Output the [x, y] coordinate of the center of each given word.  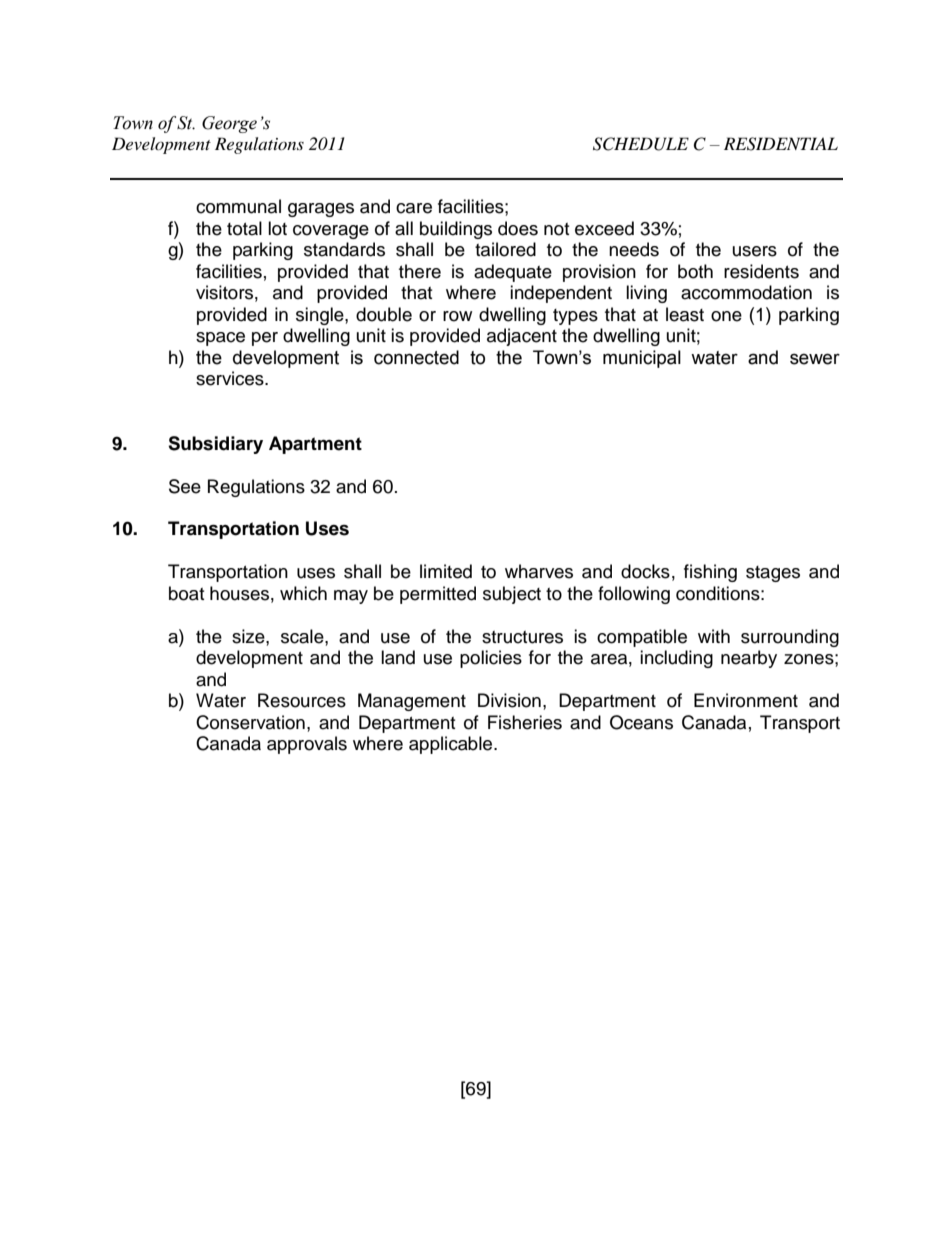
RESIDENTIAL [781, 144]
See [185, 486]
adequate [513, 273]
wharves [539, 571]
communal [238, 206]
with [714, 636]
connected [416, 357]
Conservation [250, 722]
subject [512, 595]
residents [761, 271]
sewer [815, 359]
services [231, 378]
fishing [710, 573]
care [414, 208]
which [303, 593]
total [244, 228]
